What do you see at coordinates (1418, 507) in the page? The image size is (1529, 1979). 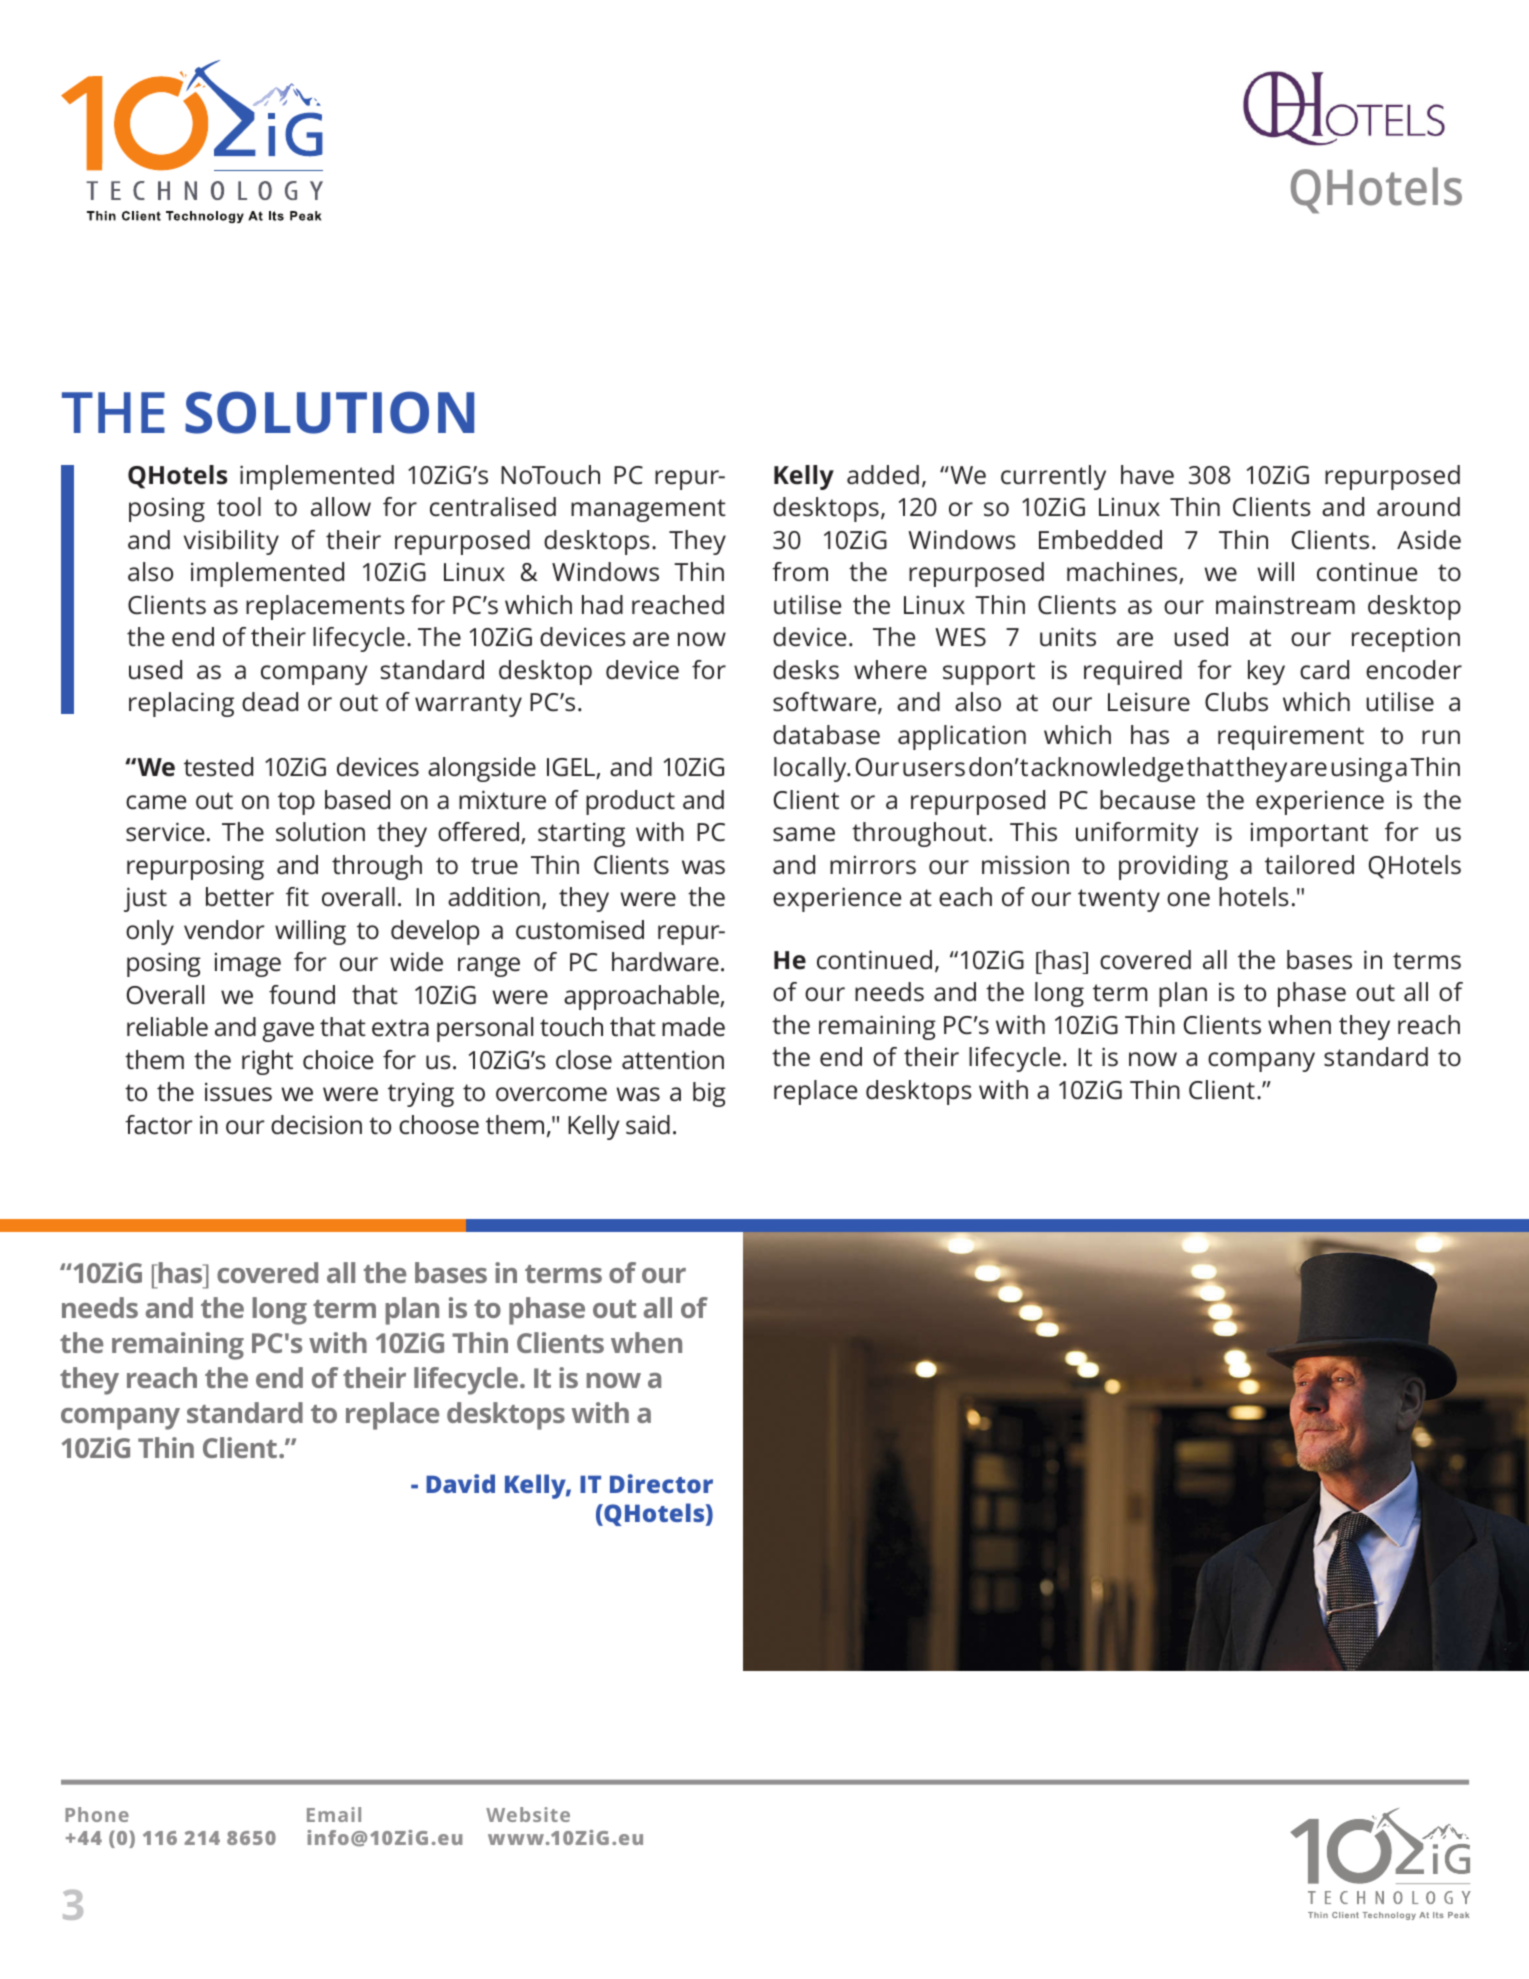 I see `around` at bounding box center [1418, 507].
